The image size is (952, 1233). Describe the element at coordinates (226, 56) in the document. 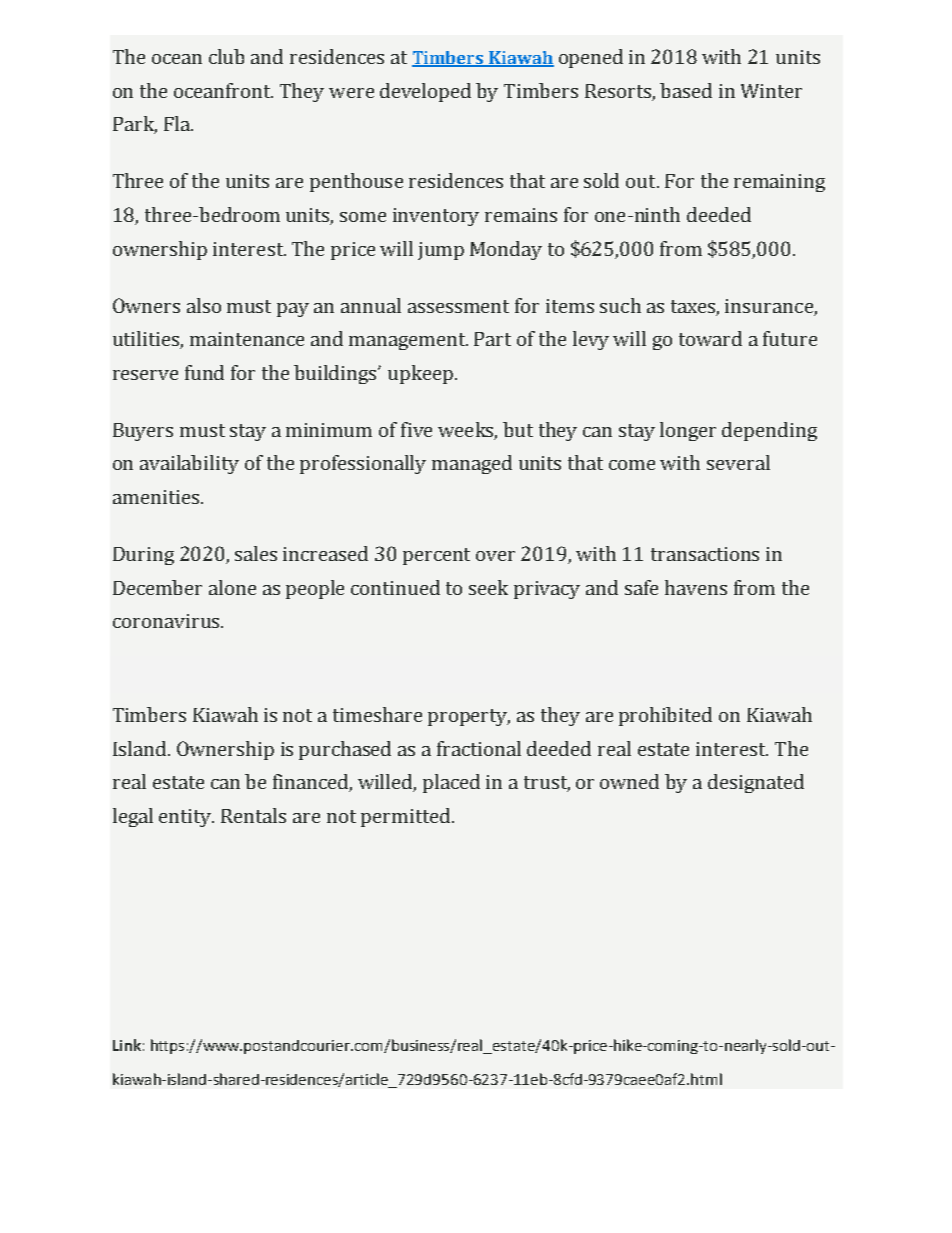

I see `club` at that location.
